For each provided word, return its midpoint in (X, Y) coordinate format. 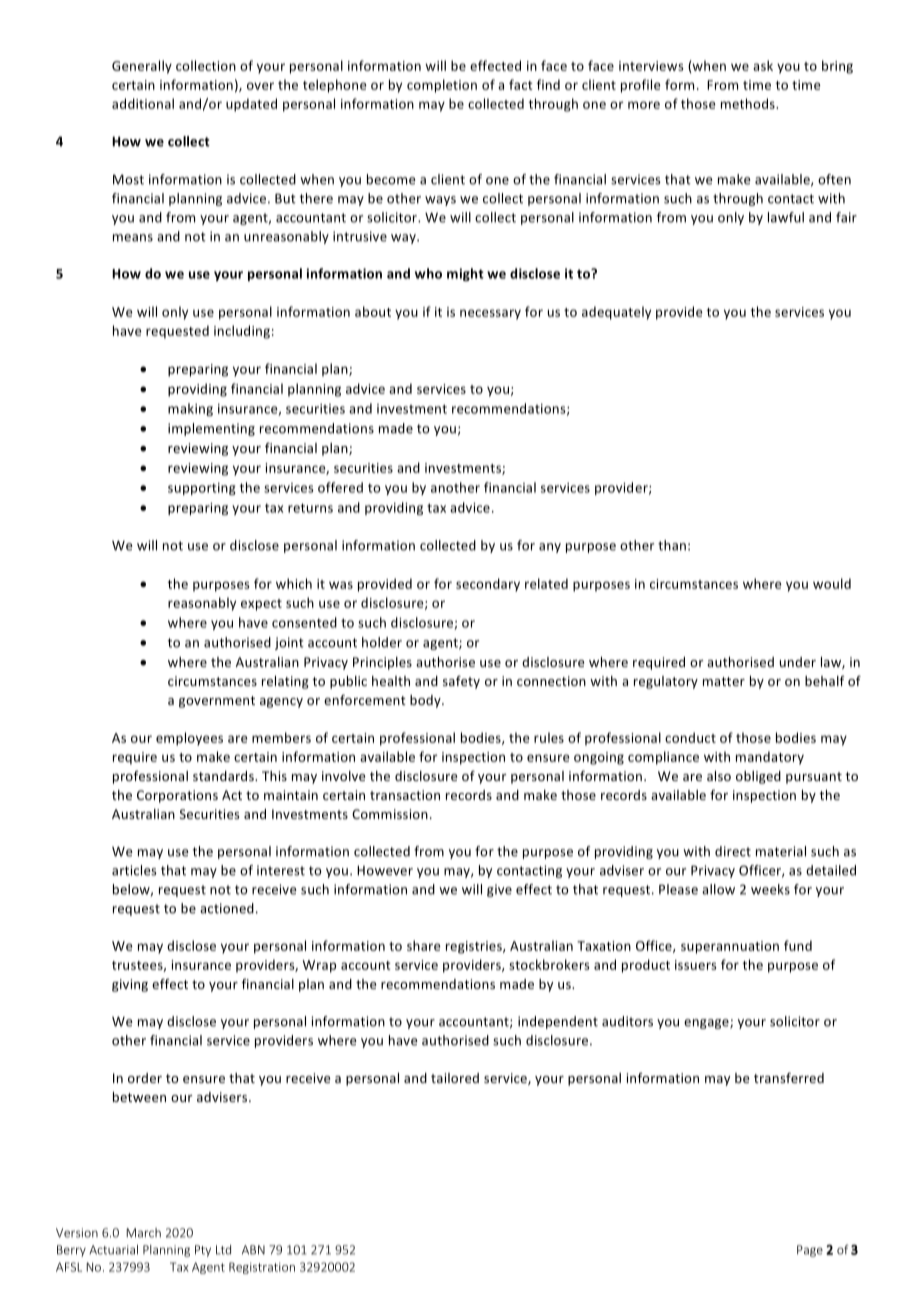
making (190, 409)
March (143, 1233)
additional (143, 103)
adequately (616, 313)
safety (461, 682)
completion (442, 86)
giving (130, 985)
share (424, 945)
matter (724, 681)
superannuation (730, 947)
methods (749, 103)
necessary (490, 314)
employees (189, 739)
